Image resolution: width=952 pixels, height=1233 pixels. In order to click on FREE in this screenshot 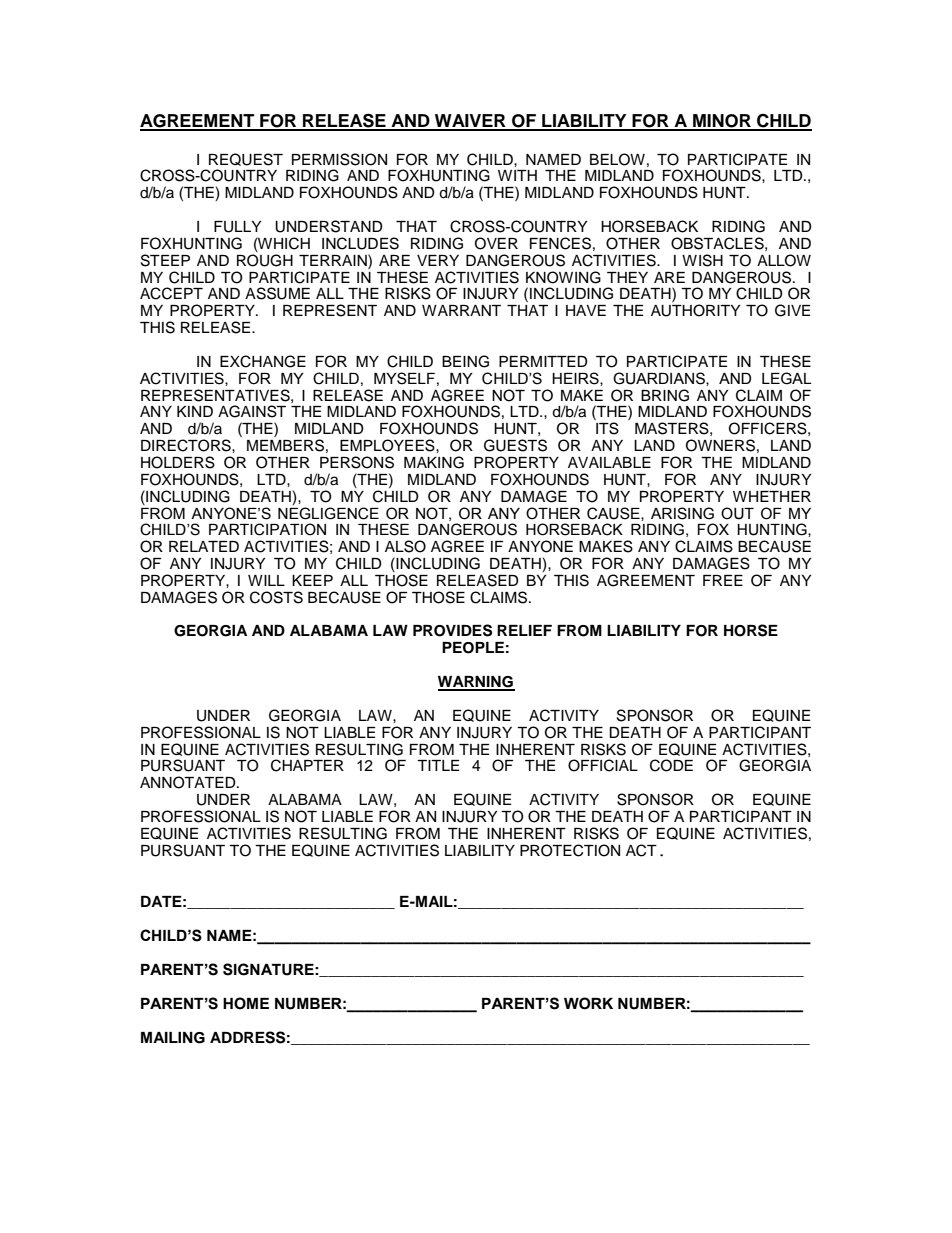, I will do `click(723, 580)`.
